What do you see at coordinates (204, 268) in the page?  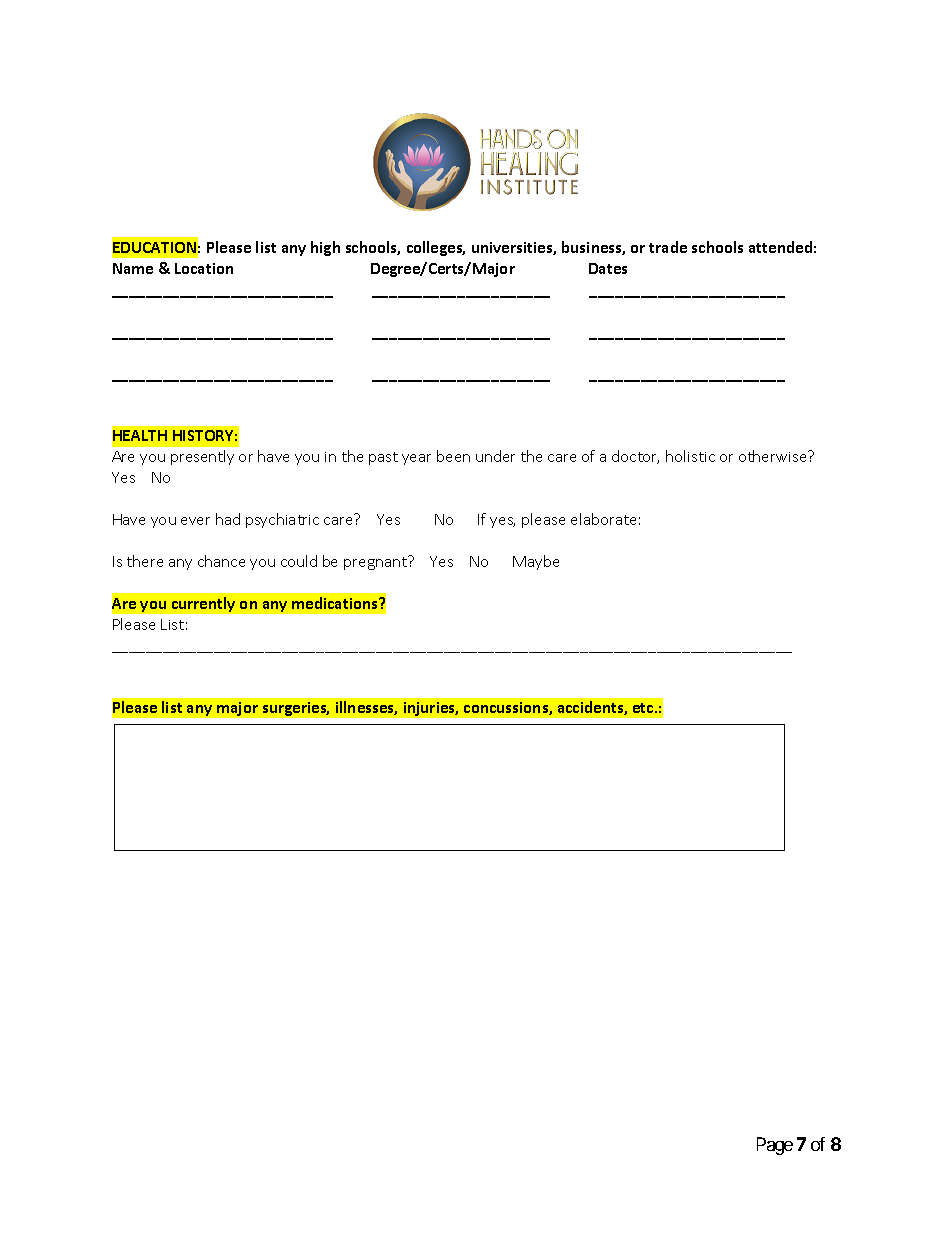 I see `Location` at bounding box center [204, 268].
